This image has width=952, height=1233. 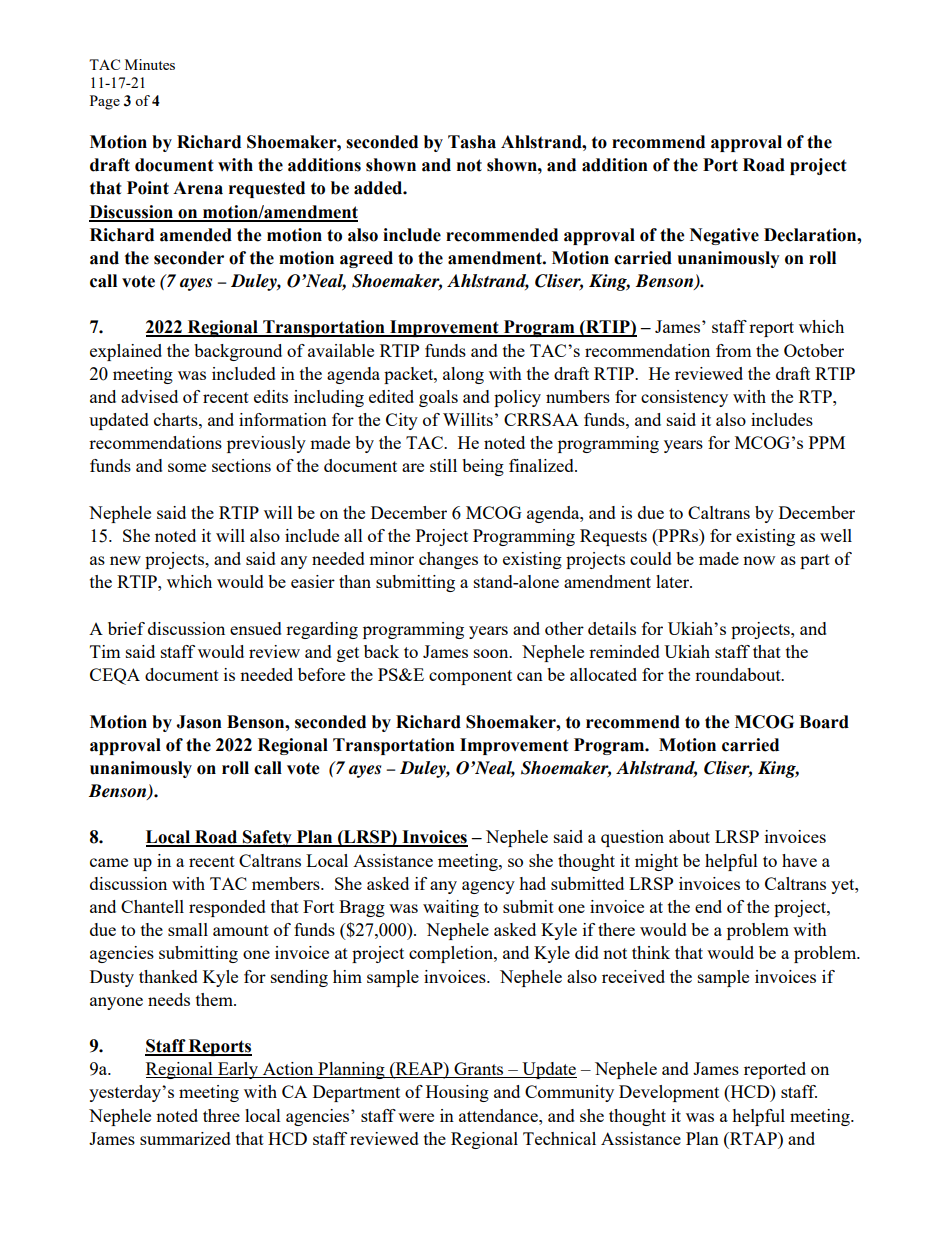 I want to click on now, so click(x=759, y=560).
